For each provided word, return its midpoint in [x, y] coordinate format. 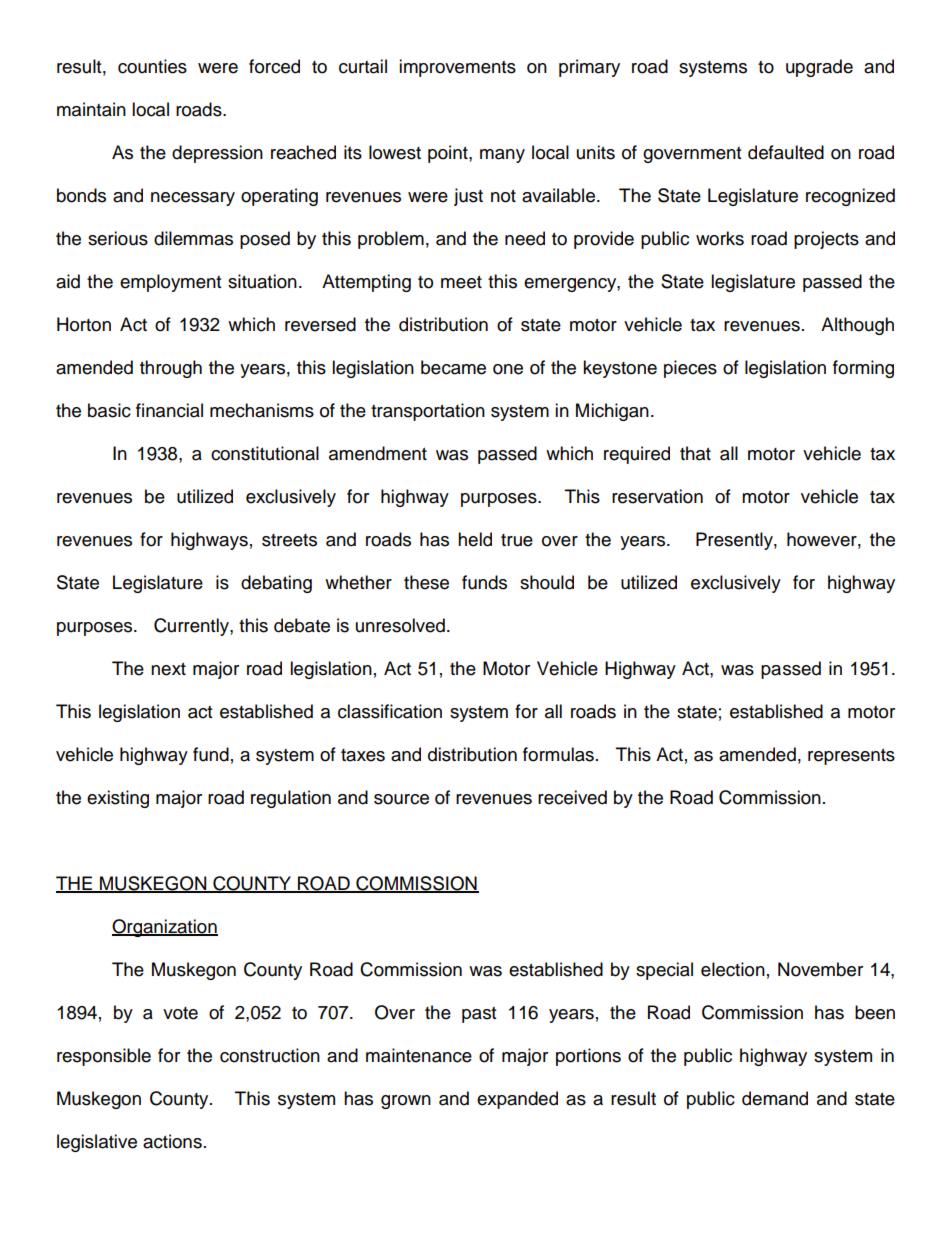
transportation [428, 412]
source [401, 799]
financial [169, 410]
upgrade [819, 68]
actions [172, 1141]
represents [851, 757]
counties [152, 66]
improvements [457, 68]
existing [118, 799]
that [695, 453]
